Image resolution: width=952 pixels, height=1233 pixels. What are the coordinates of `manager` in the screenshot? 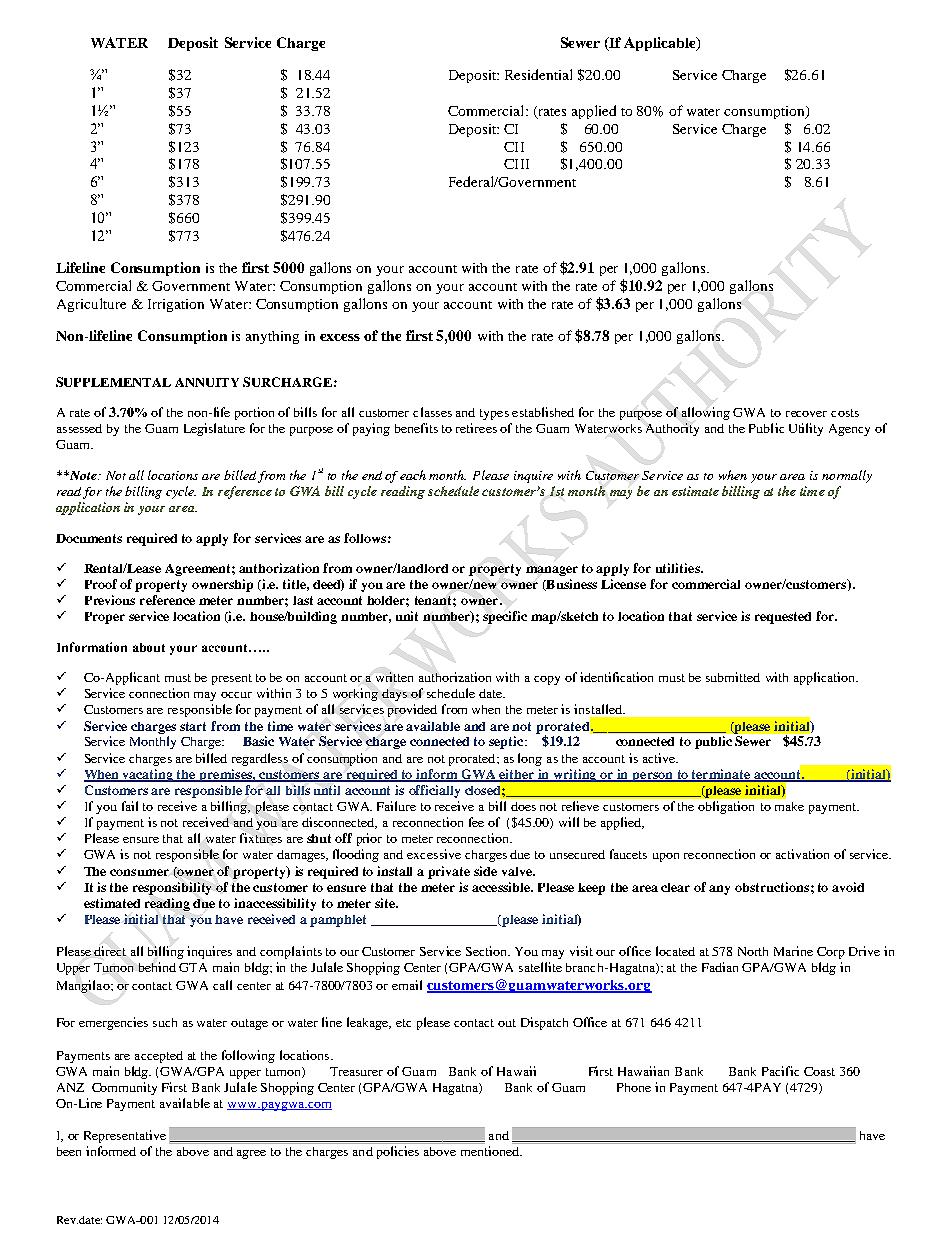 It's located at (552, 571).
